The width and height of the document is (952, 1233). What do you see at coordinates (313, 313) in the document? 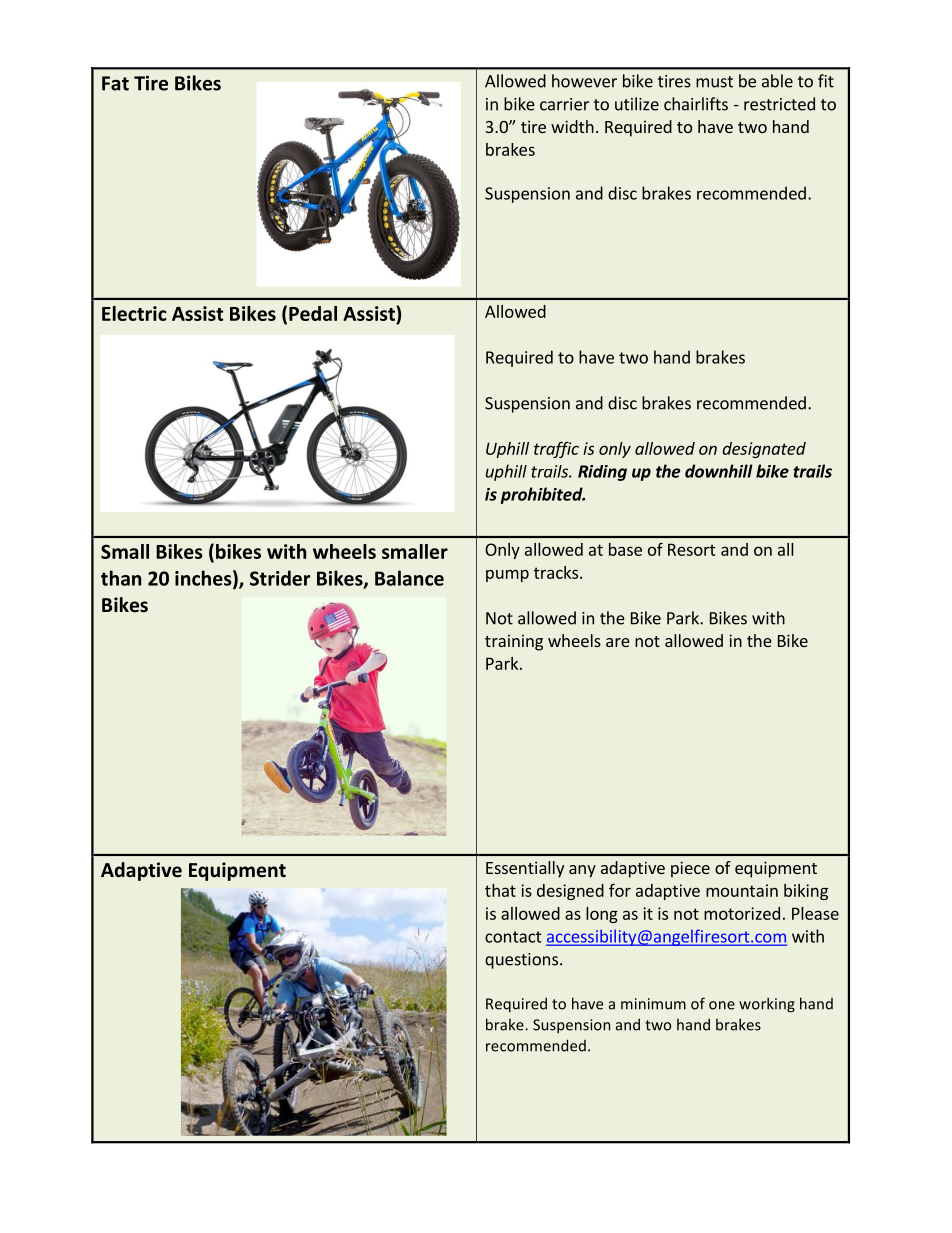
I see `Pedal` at bounding box center [313, 313].
